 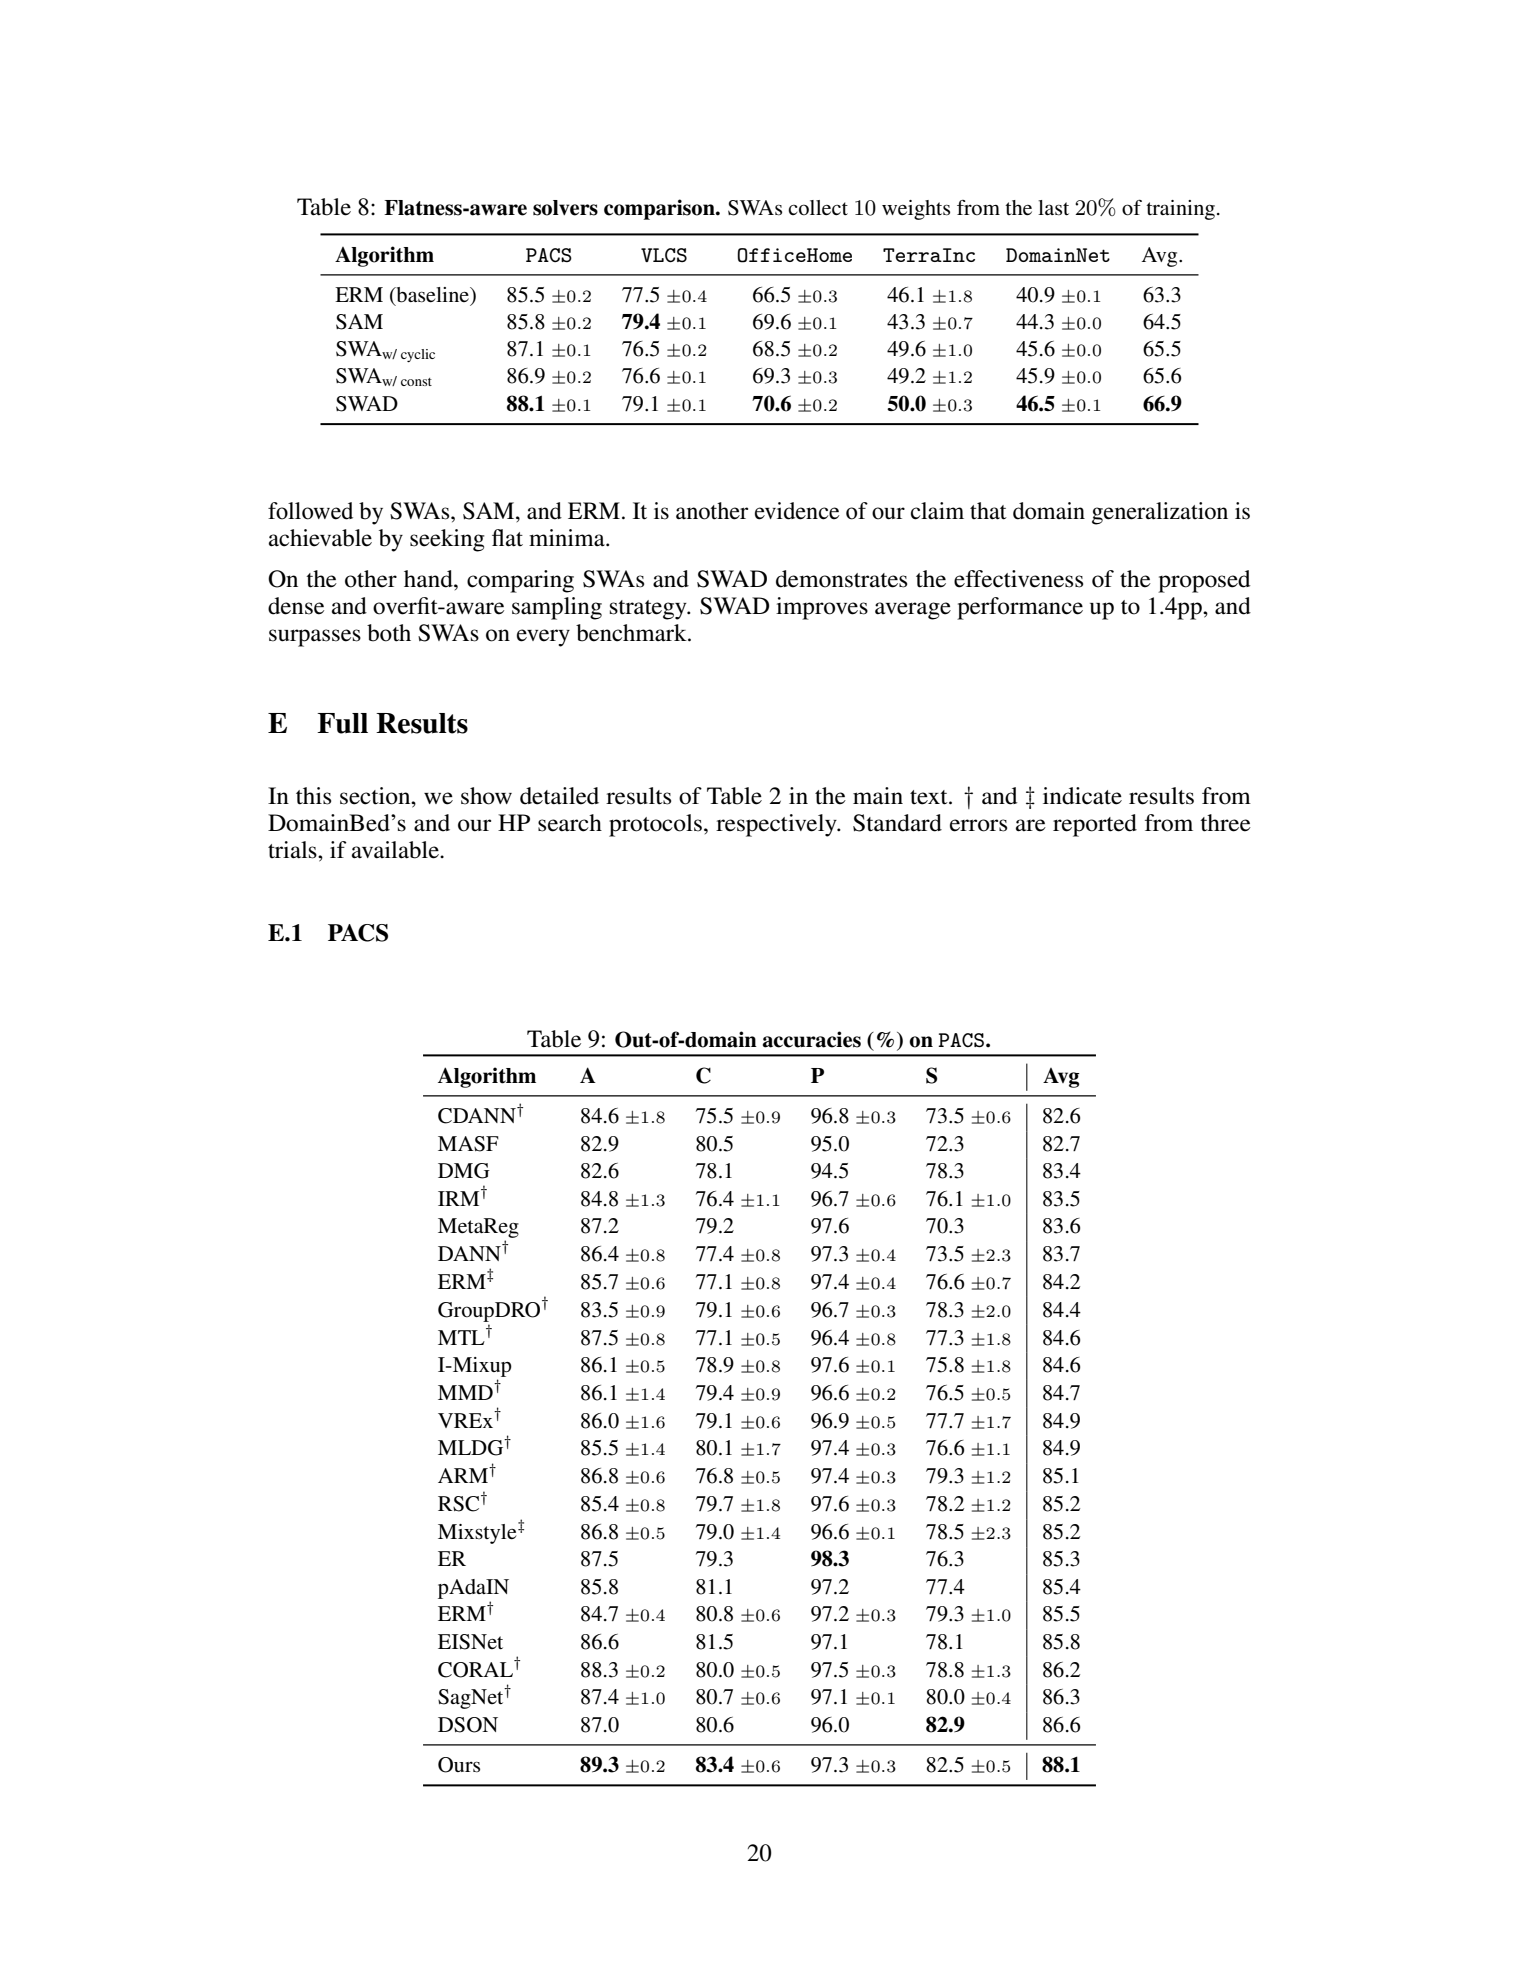 What do you see at coordinates (459, 1765) in the screenshot?
I see `Ours` at bounding box center [459, 1765].
